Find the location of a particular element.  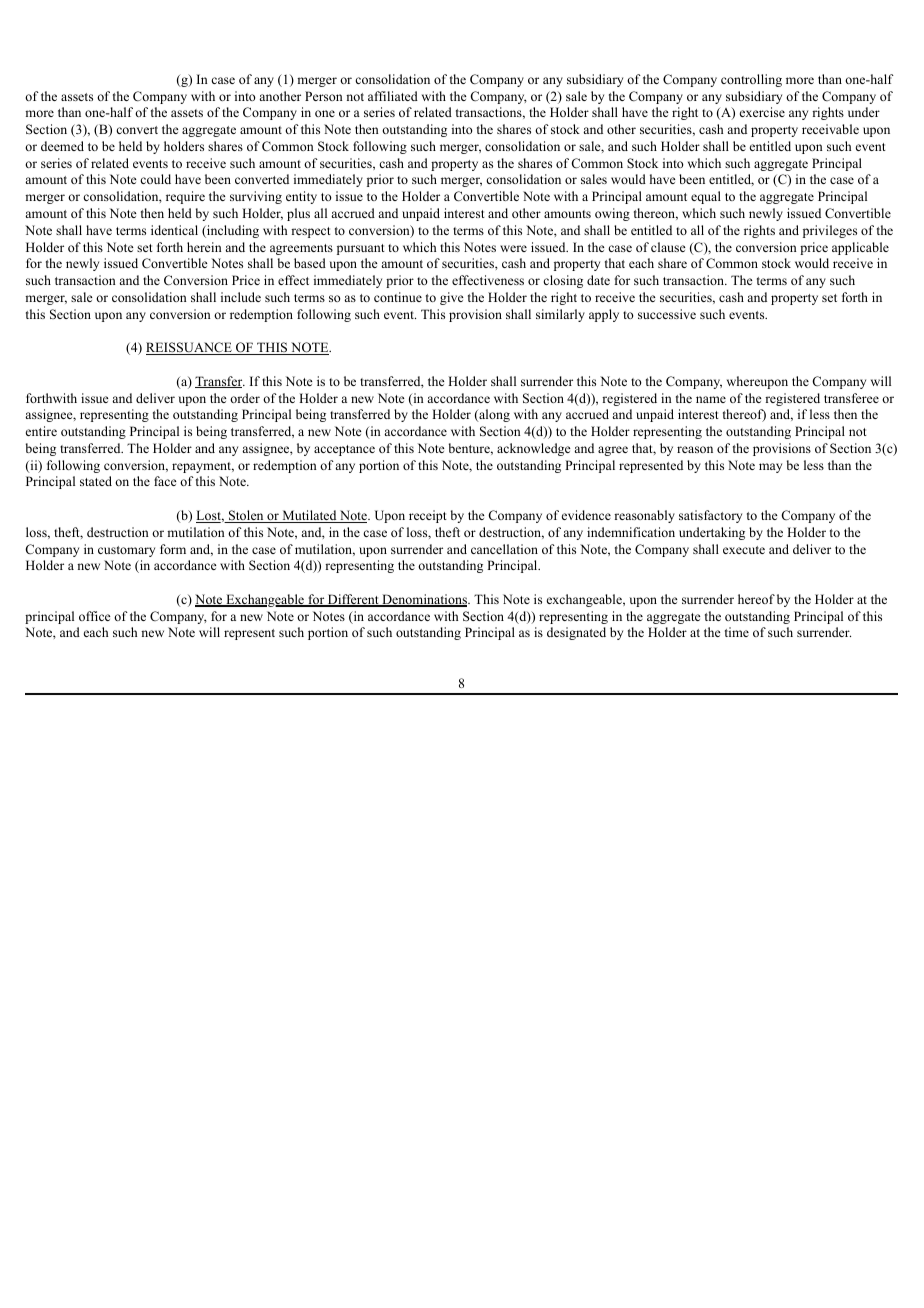

office is located at coordinates (95, 616).
